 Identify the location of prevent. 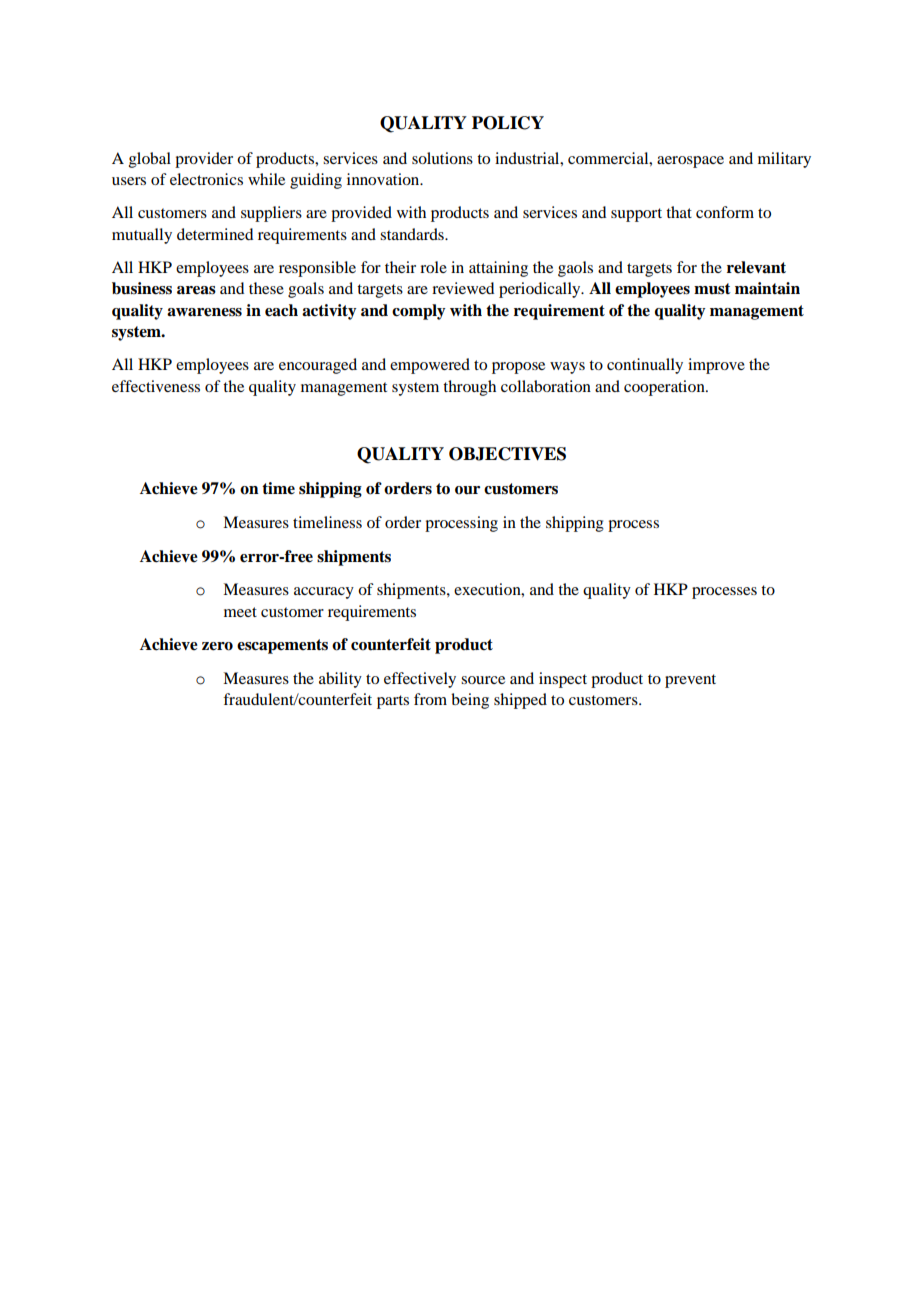
(690, 681).
